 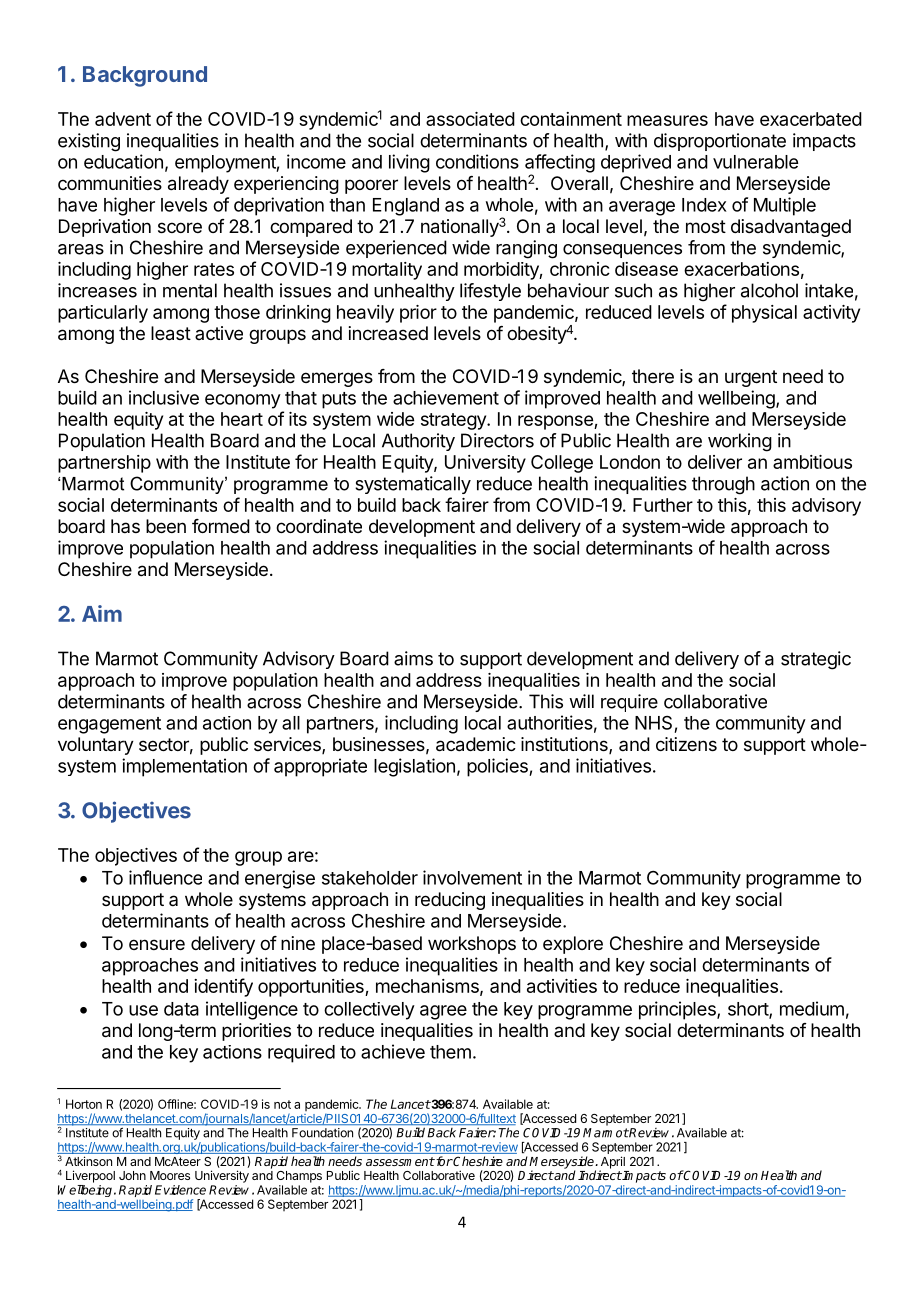 I want to click on assessment, so click(x=400, y=1161).
